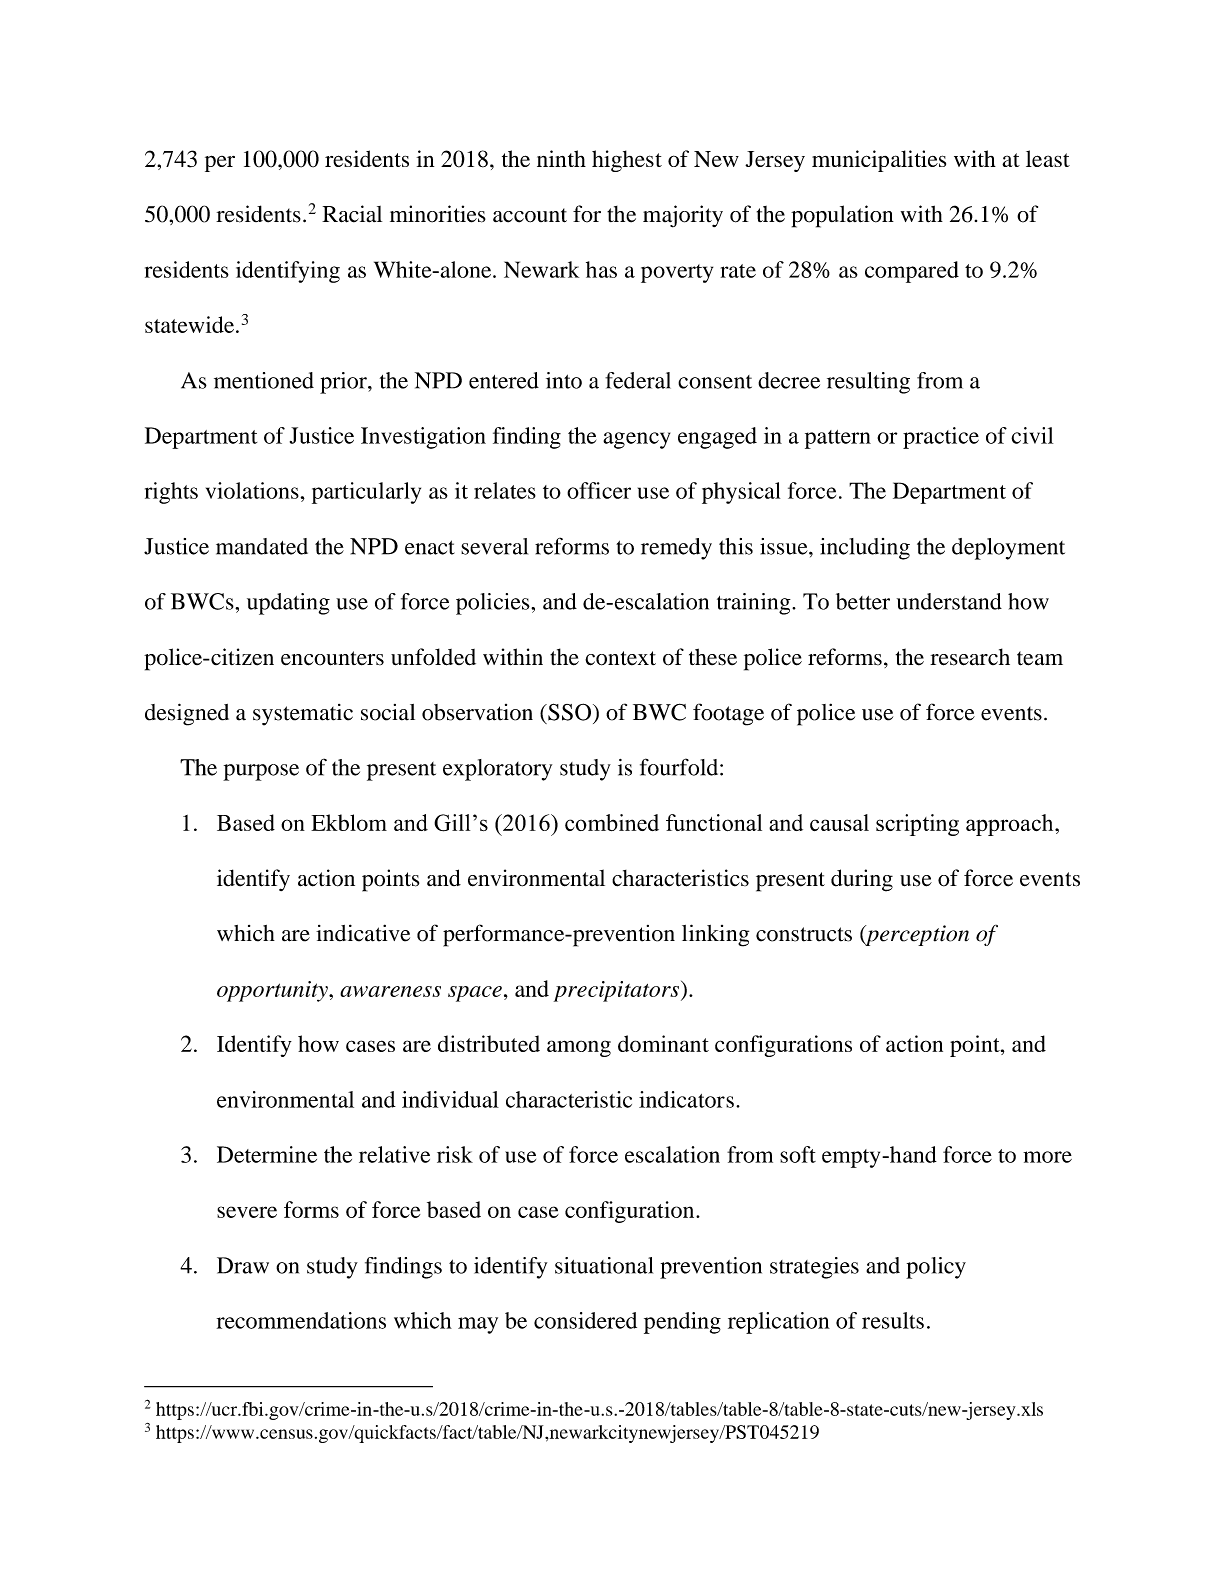 This image has width=1226, height=1587. Describe the element at coordinates (604, 1265) in the image. I see `situational` at that location.
